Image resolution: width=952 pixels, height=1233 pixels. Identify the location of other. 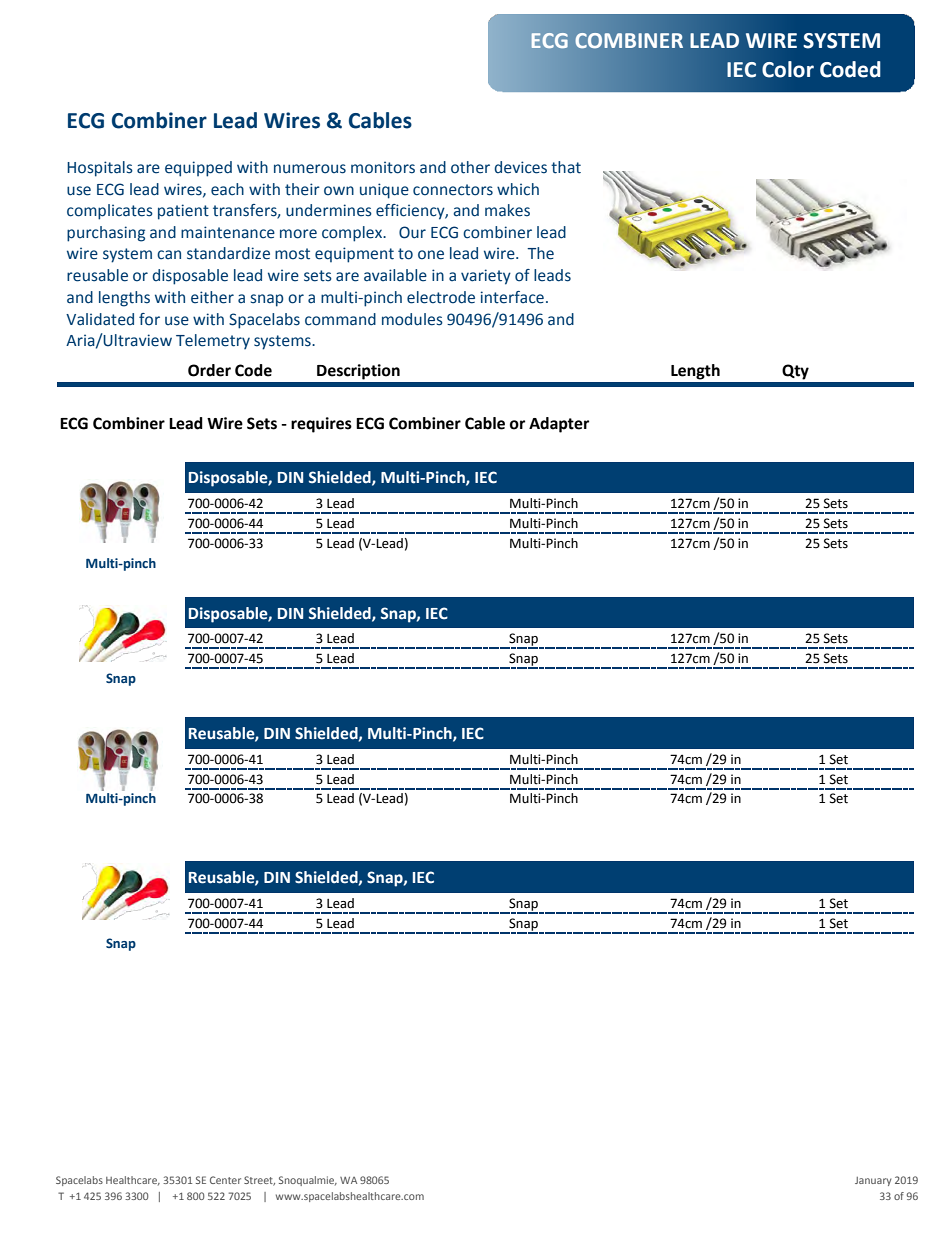
(470, 167).
